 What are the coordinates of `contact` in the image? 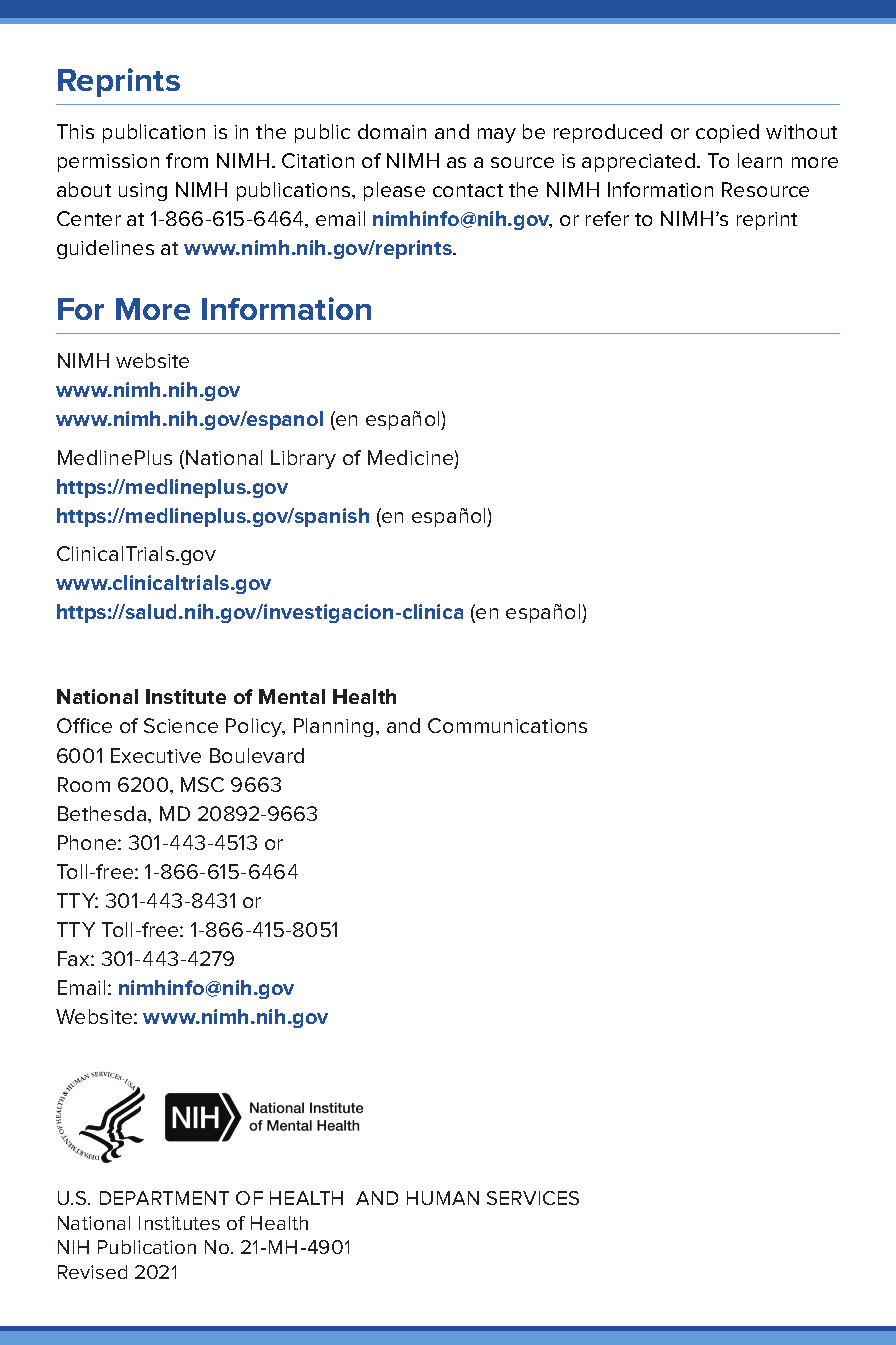 It's located at (468, 190).
